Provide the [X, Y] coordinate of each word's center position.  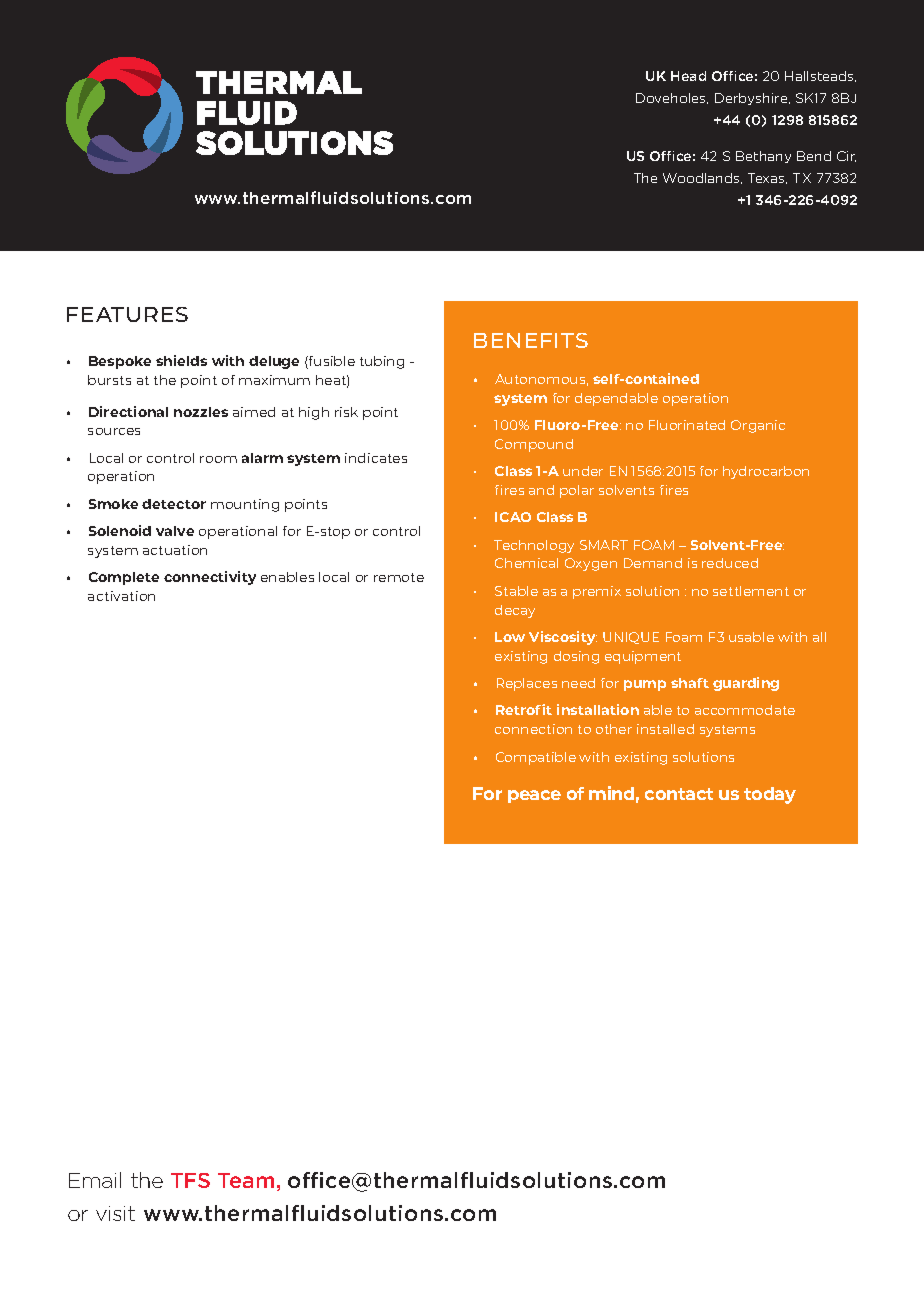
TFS [190, 1180]
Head [688, 76]
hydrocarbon [766, 472]
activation [121, 596]
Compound [534, 445]
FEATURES [127, 314]
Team [246, 1180]
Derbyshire [752, 99]
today [770, 795]
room [218, 459]
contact [679, 794]
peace [534, 796]
